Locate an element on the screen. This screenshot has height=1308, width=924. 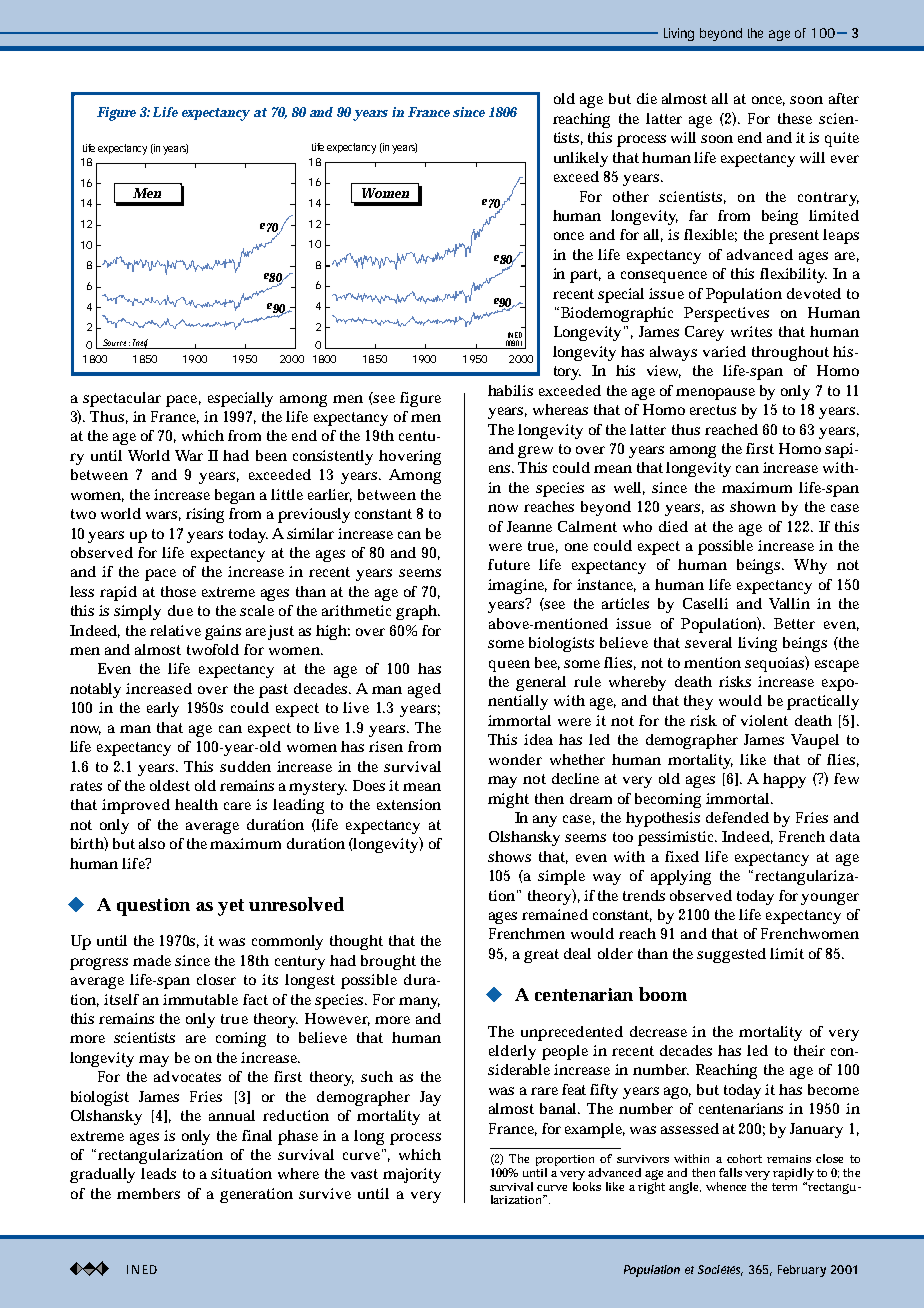
aged is located at coordinates (424, 690).
